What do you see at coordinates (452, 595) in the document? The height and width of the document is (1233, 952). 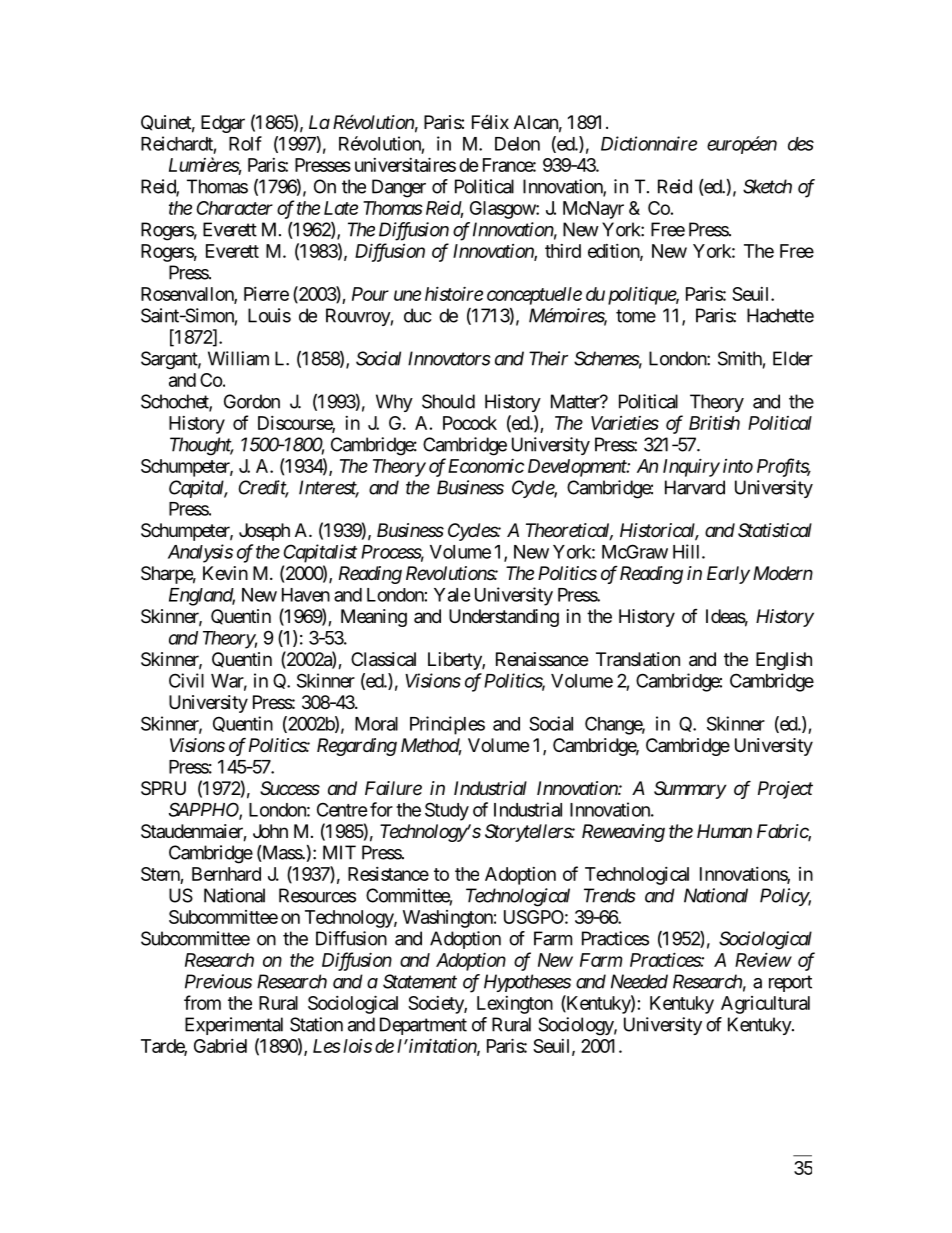 I see `Yale` at bounding box center [452, 595].
